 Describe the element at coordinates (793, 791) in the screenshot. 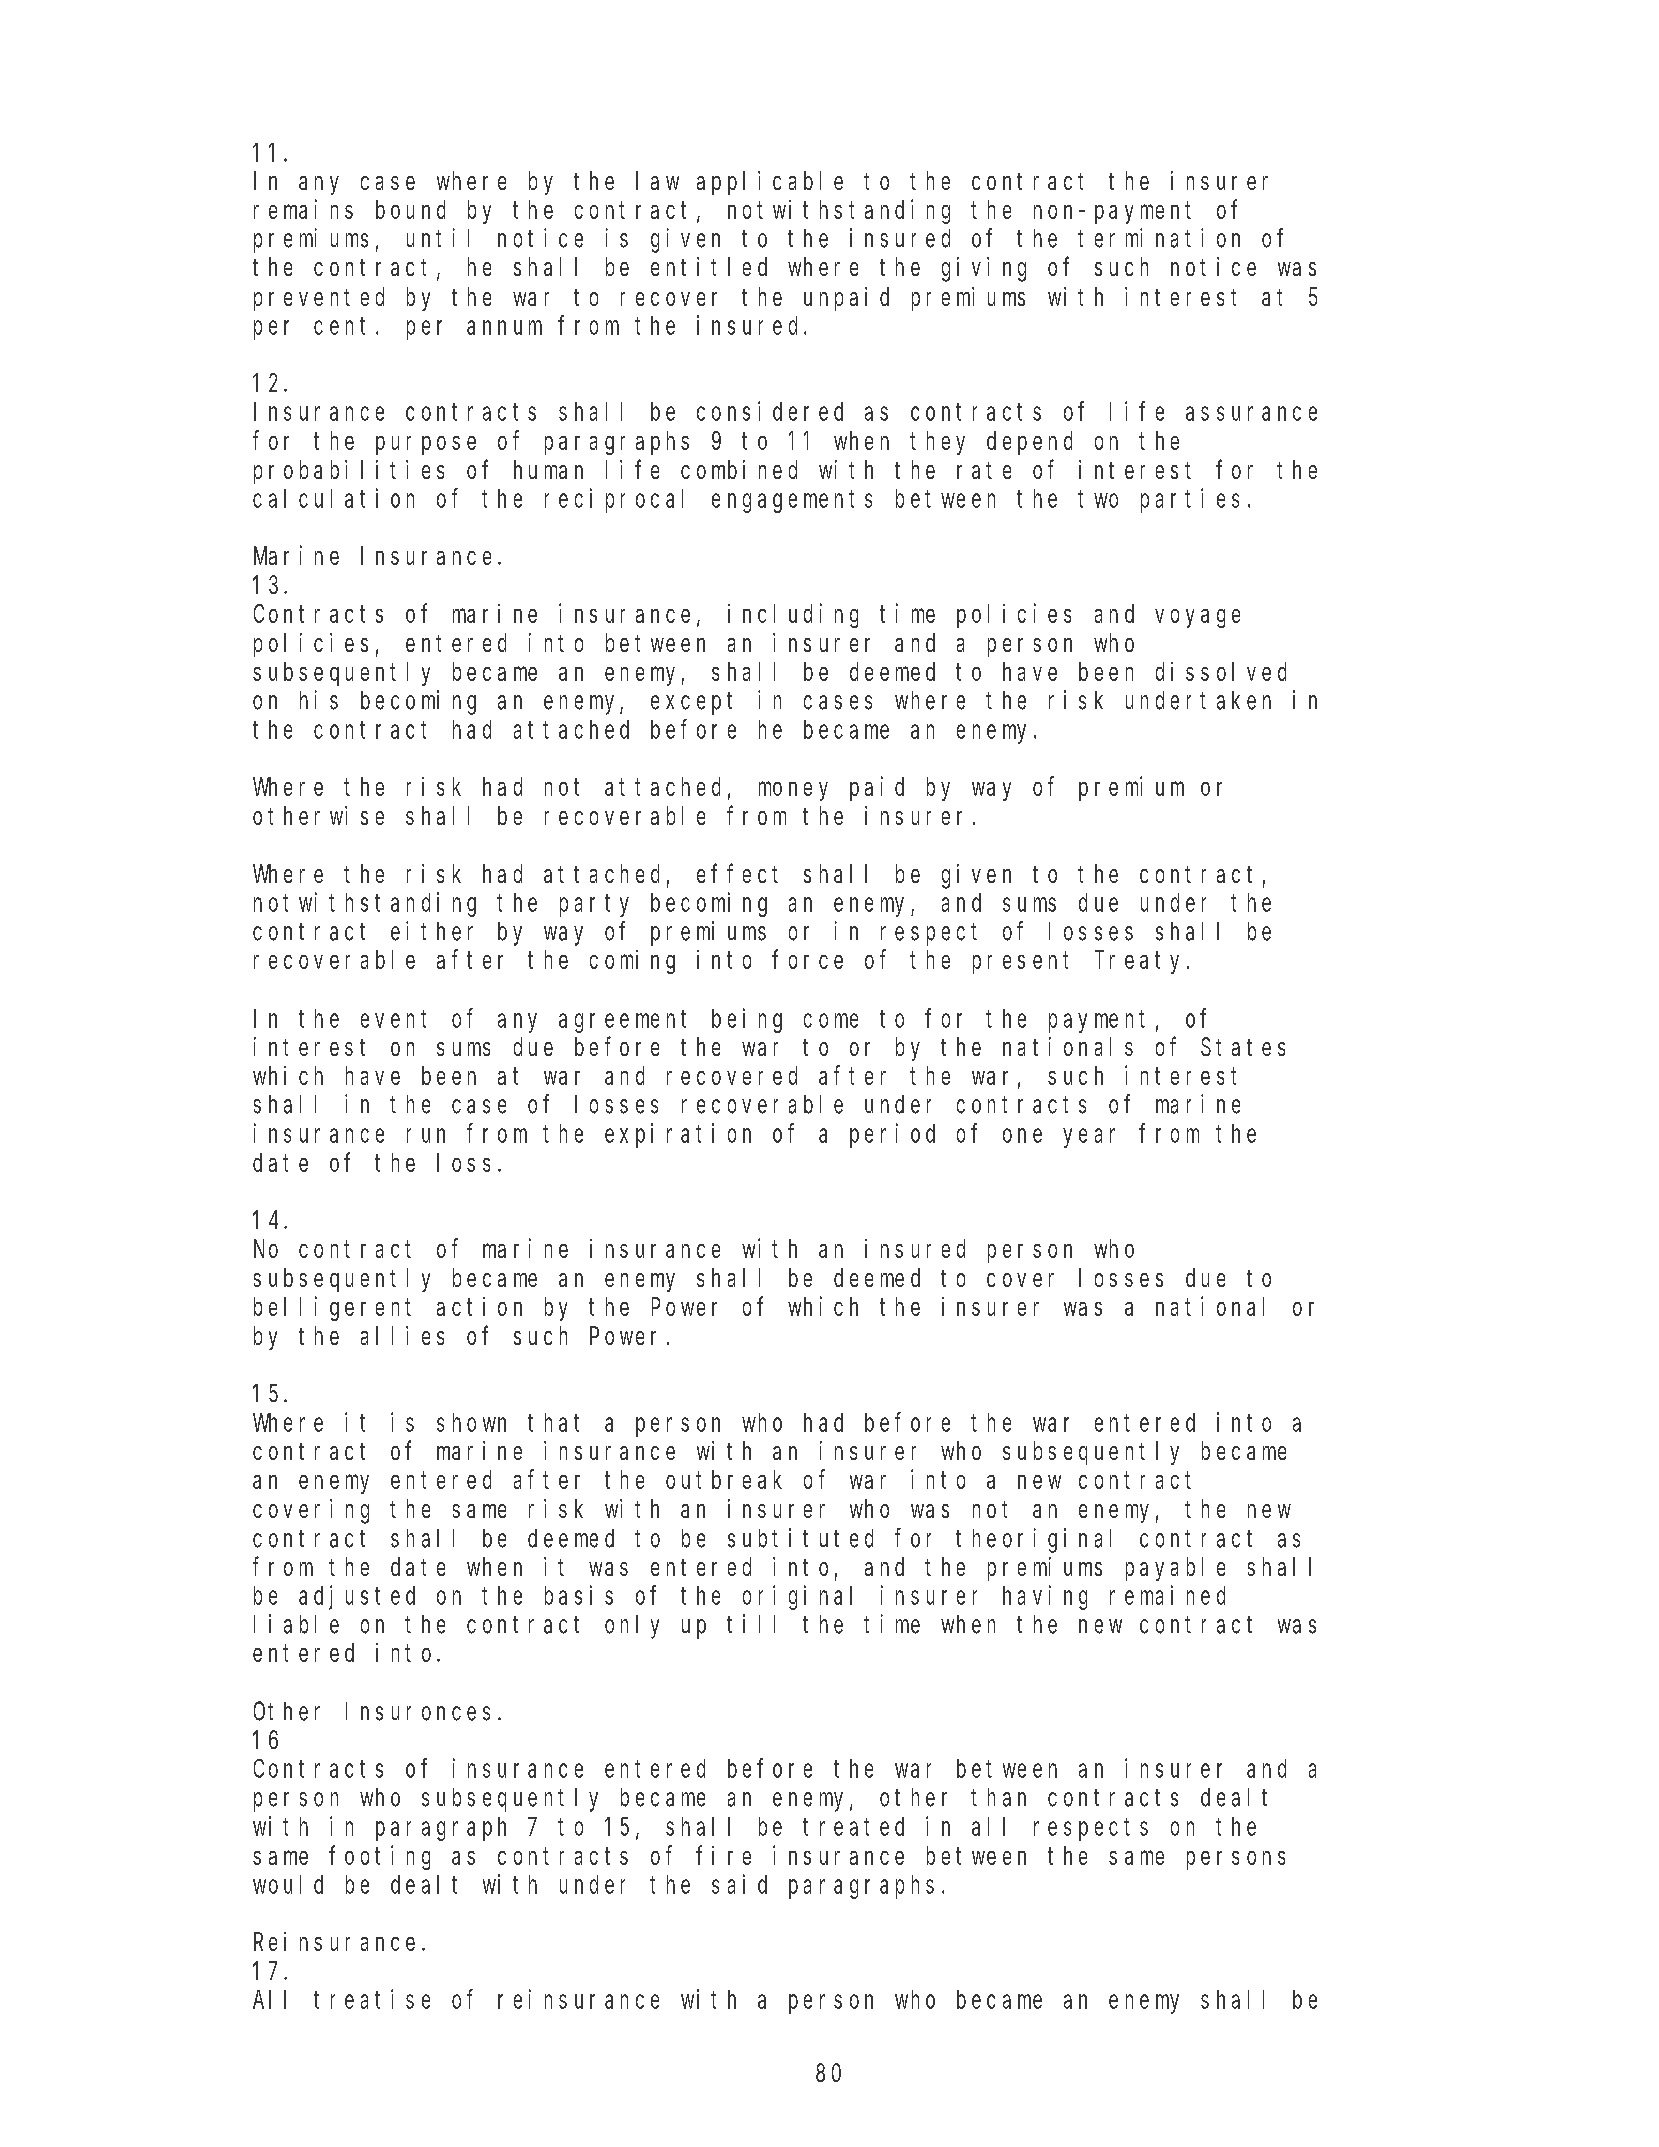

I see `money` at that location.
